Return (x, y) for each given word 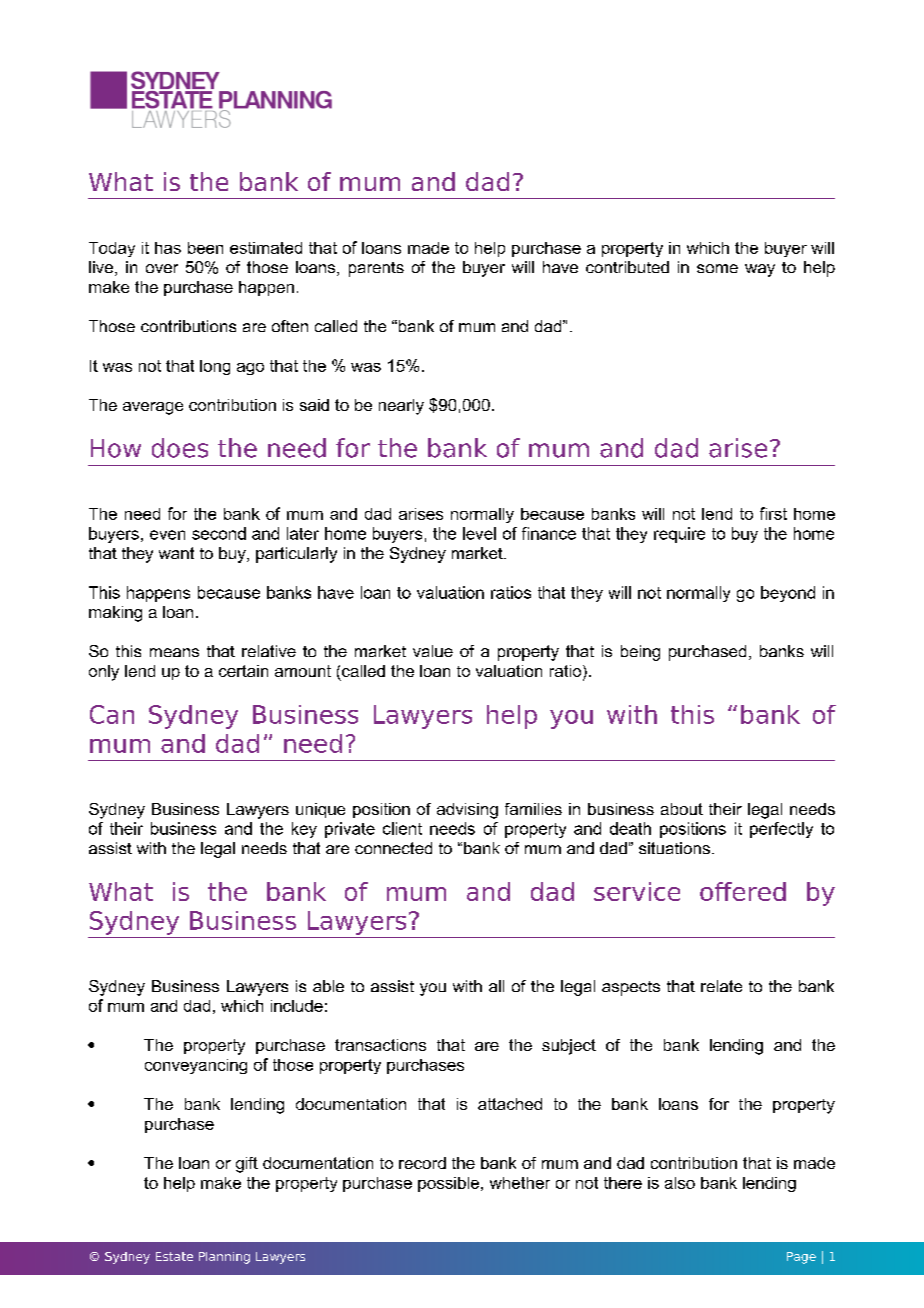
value (433, 651)
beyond (788, 594)
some (717, 268)
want (176, 553)
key (304, 830)
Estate (174, 1256)
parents (376, 269)
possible (450, 1184)
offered (743, 891)
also (680, 1183)
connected (393, 848)
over (162, 268)
